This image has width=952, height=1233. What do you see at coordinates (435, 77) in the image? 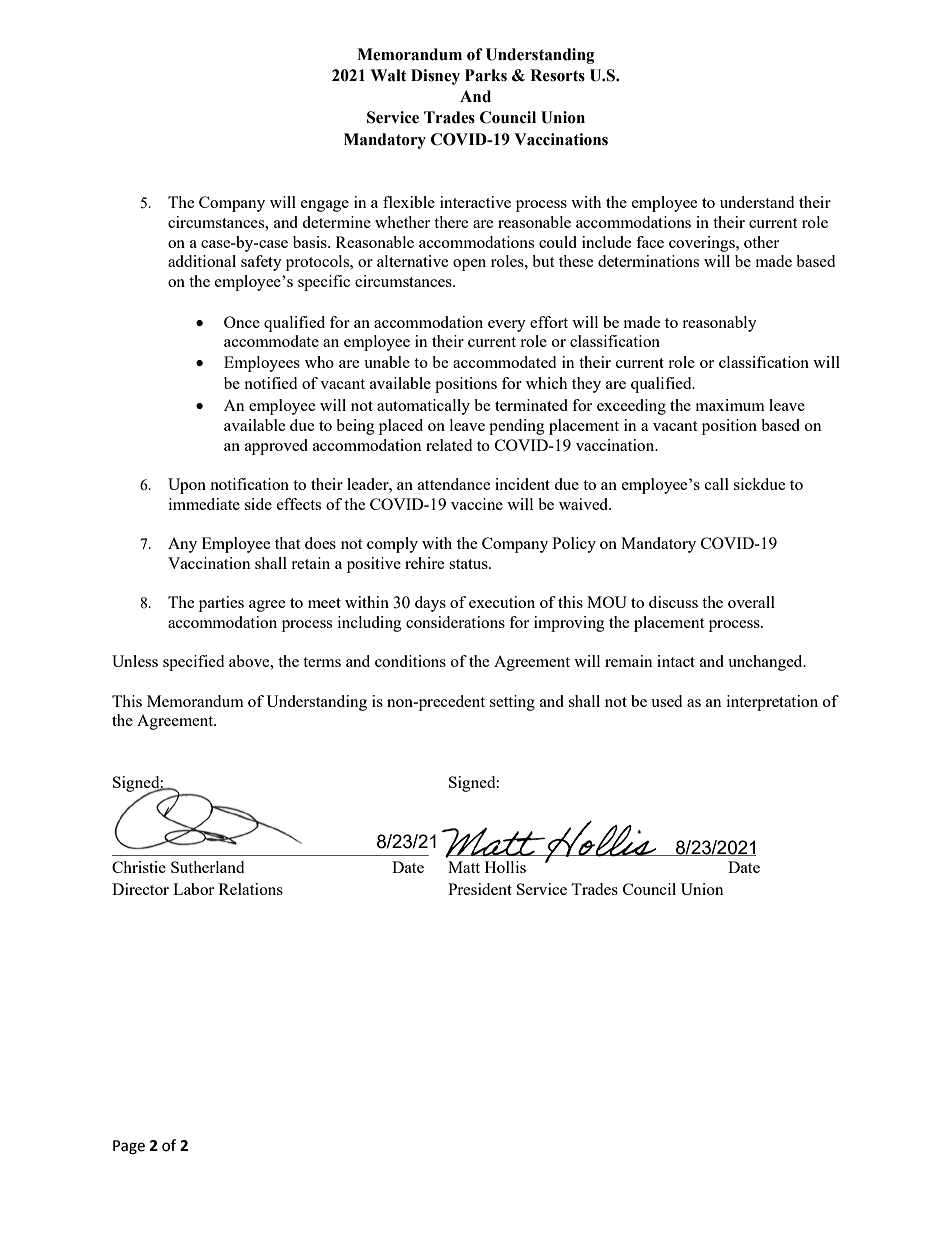
I see `Disney` at bounding box center [435, 77].
